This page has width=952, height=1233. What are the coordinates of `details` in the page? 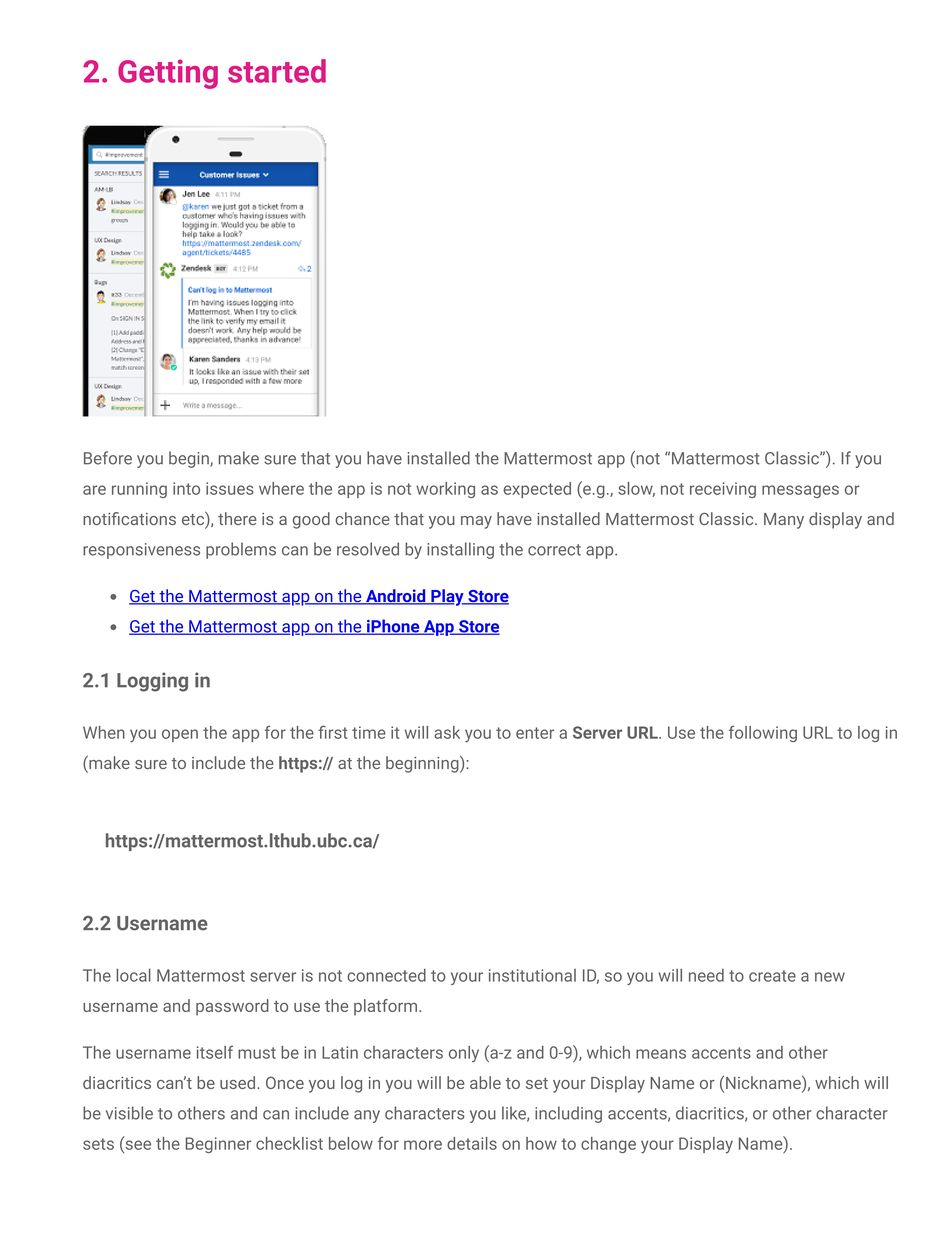 It's located at (472, 1143).
